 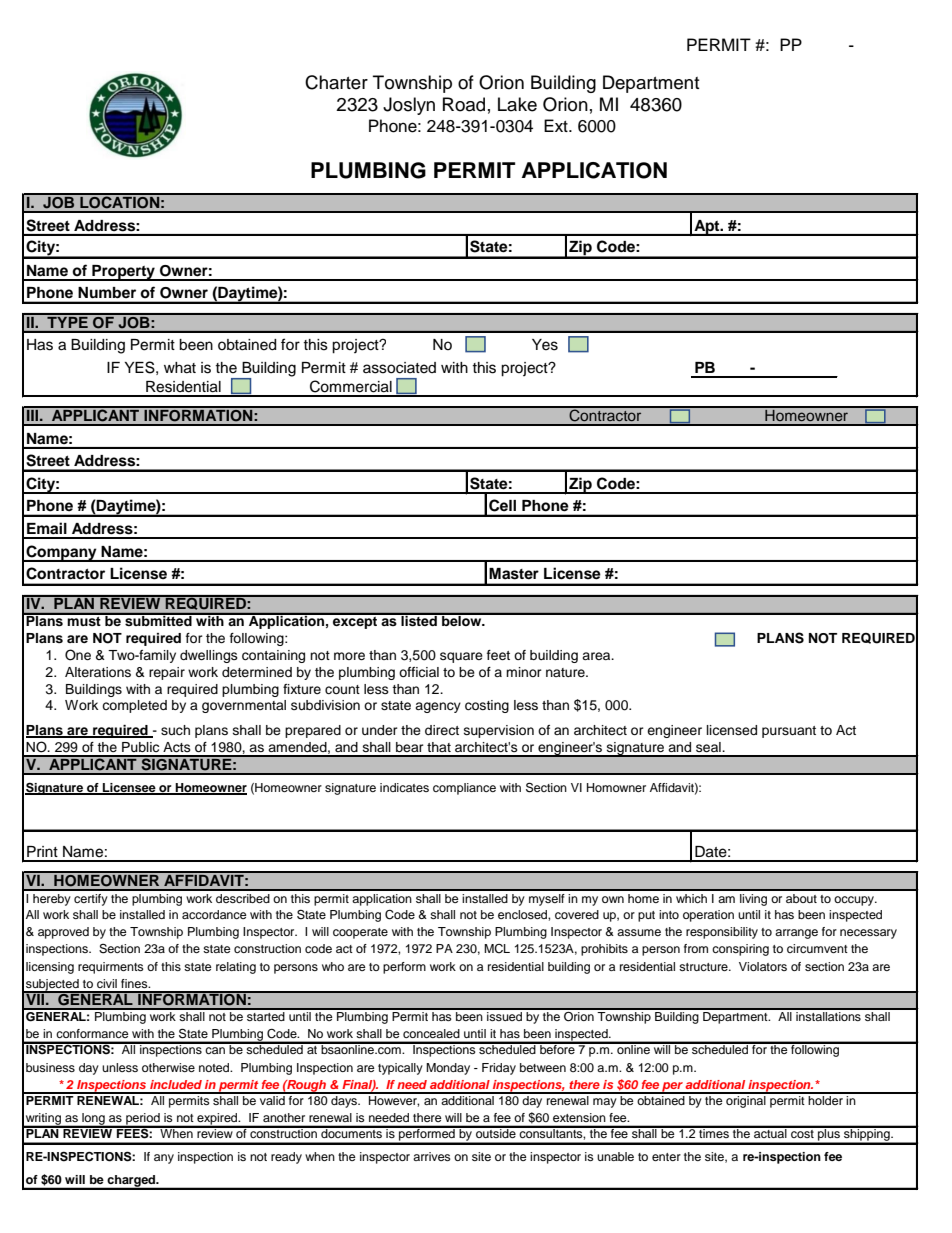 What do you see at coordinates (502, 505) in the screenshot?
I see `Cell` at bounding box center [502, 505].
